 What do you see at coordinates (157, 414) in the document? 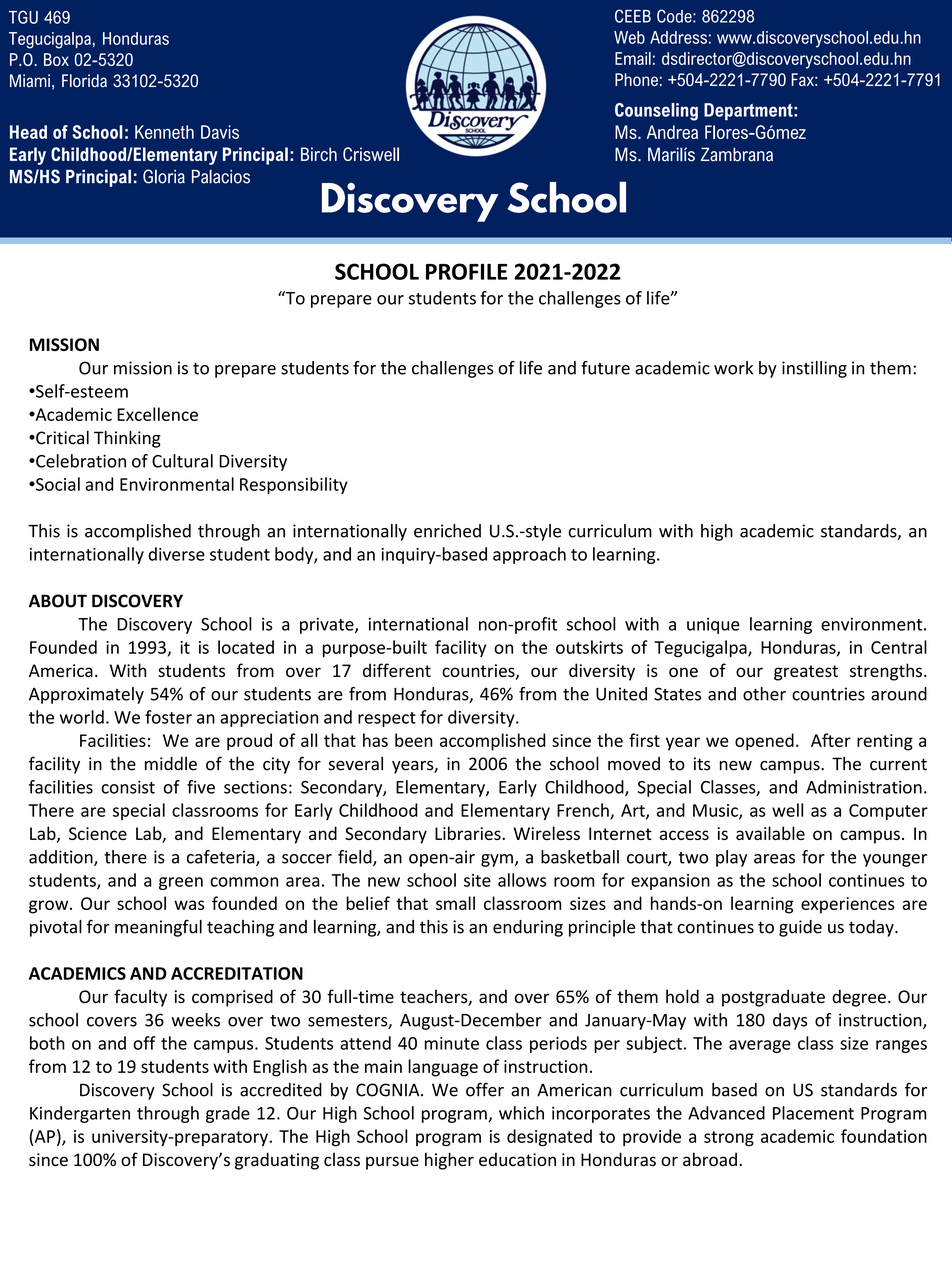
I see `Excellence` at bounding box center [157, 414].
